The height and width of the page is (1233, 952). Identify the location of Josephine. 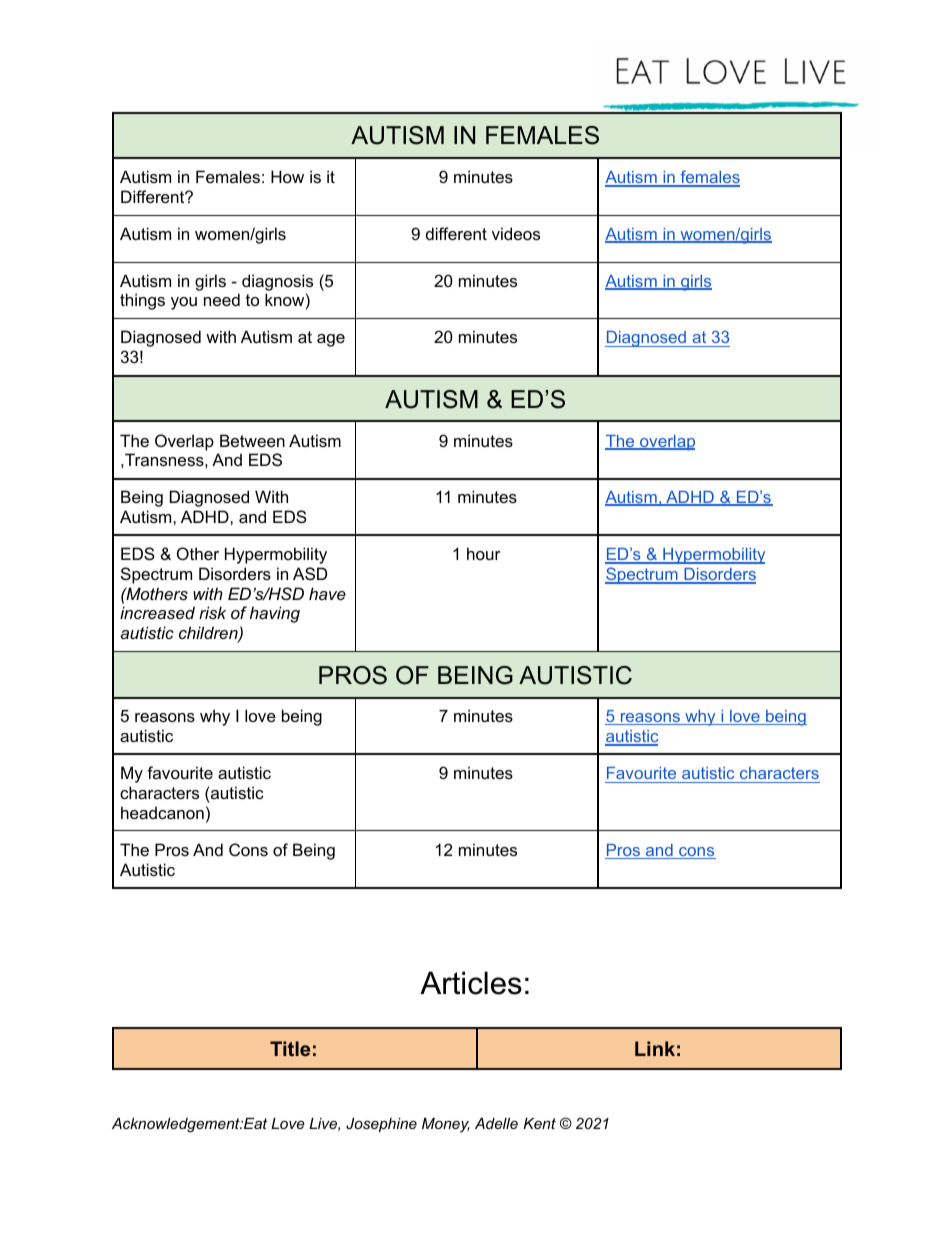
(381, 1125).
